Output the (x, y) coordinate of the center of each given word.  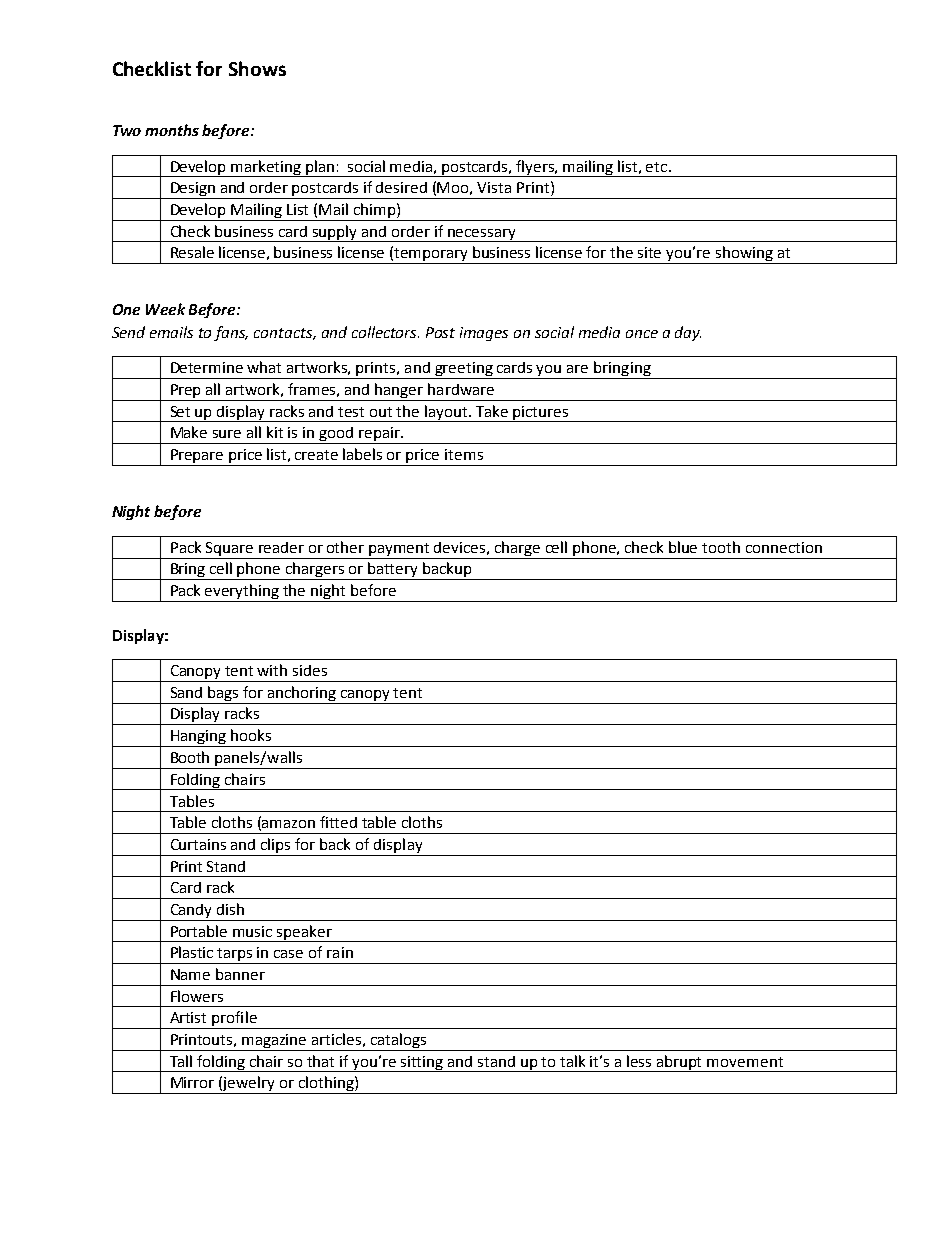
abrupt (680, 1063)
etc (658, 167)
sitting (422, 1064)
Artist (188, 1017)
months (172, 130)
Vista (494, 187)
